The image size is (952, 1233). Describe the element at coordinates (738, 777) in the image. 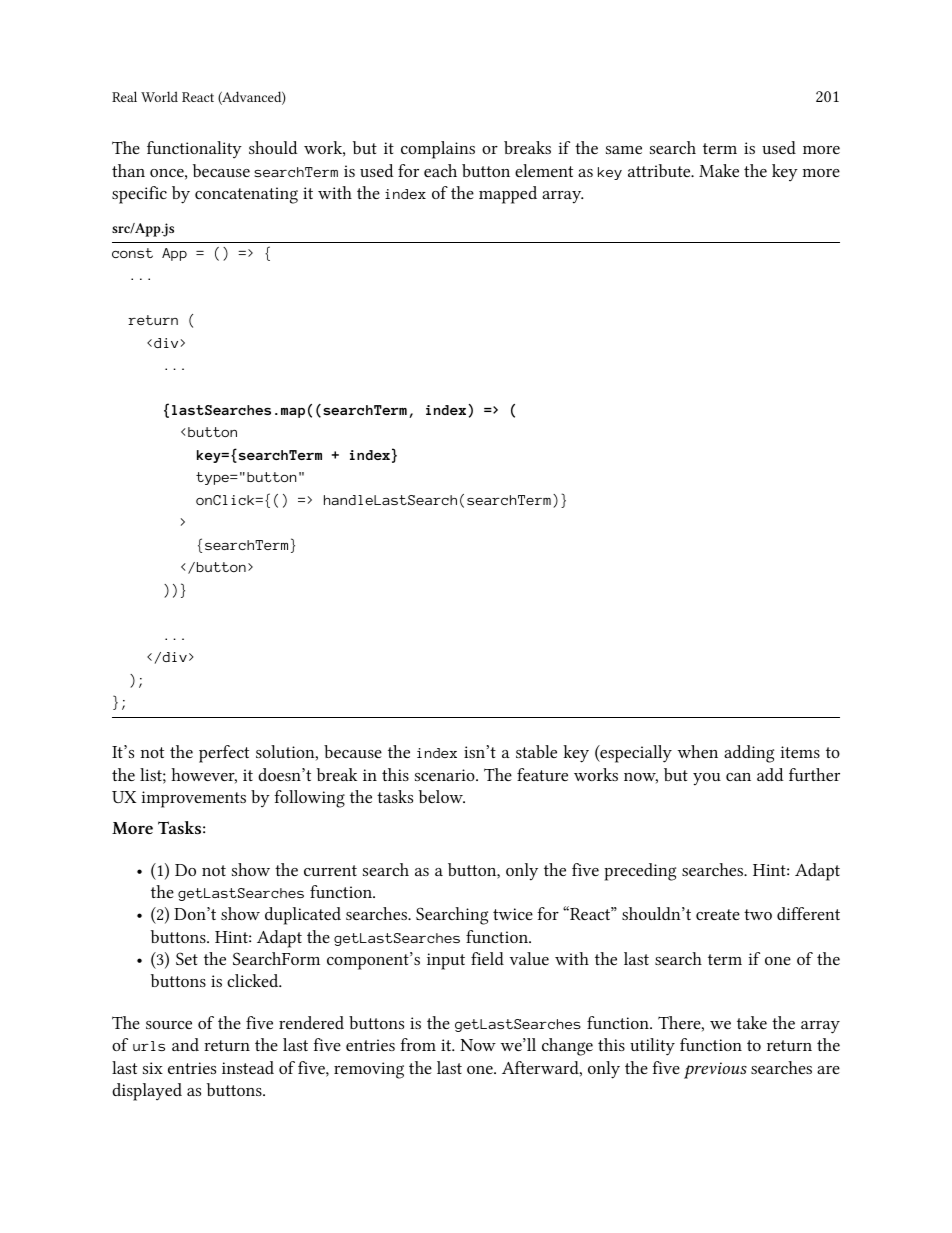

I see `can` at that location.
